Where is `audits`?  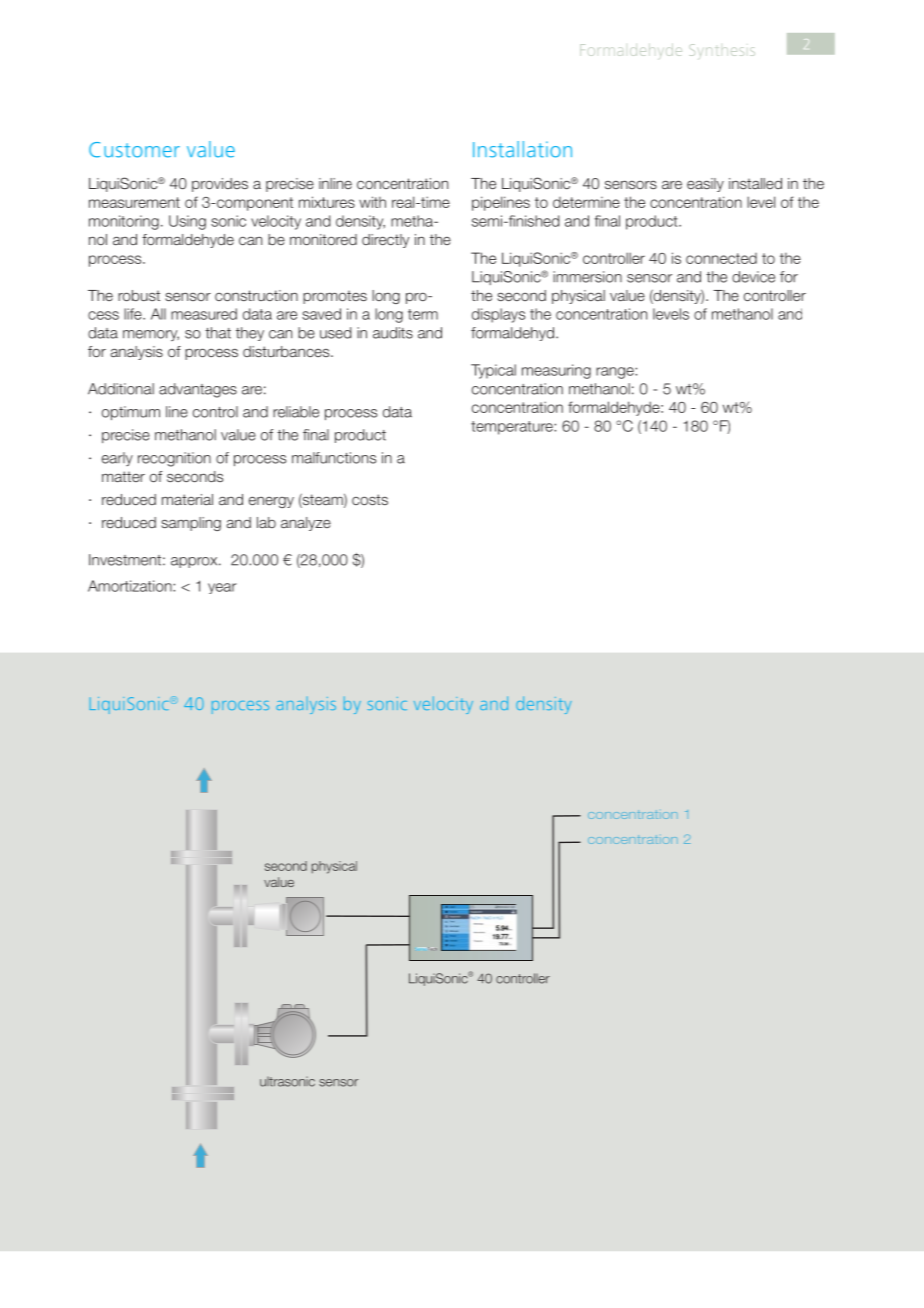 audits is located at coordinates (393, 333).
